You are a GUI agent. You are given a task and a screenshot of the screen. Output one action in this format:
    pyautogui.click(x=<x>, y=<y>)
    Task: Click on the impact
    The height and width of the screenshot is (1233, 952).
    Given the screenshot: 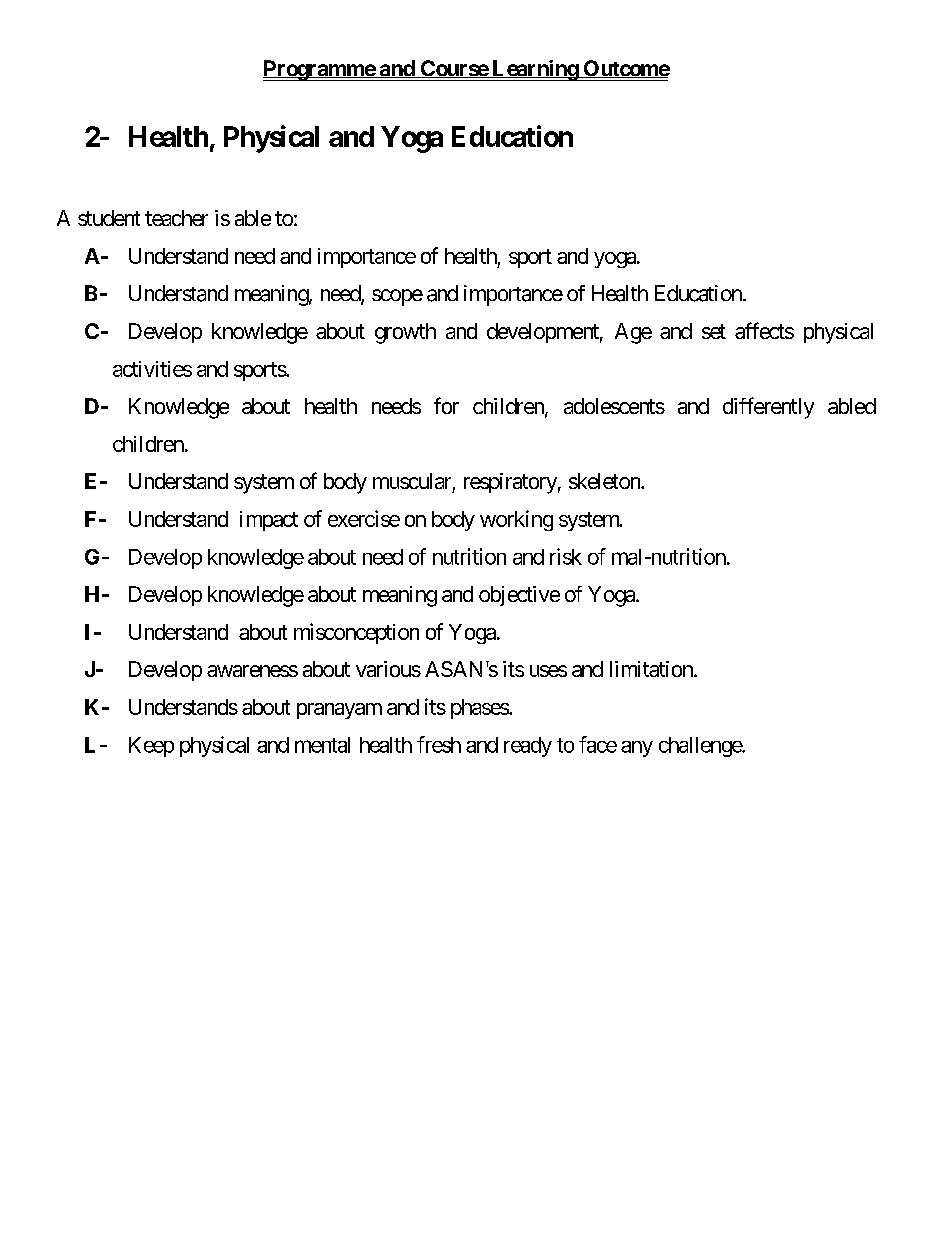 What is the action you would take?
    pyautogui.click(x=269, y=521)
